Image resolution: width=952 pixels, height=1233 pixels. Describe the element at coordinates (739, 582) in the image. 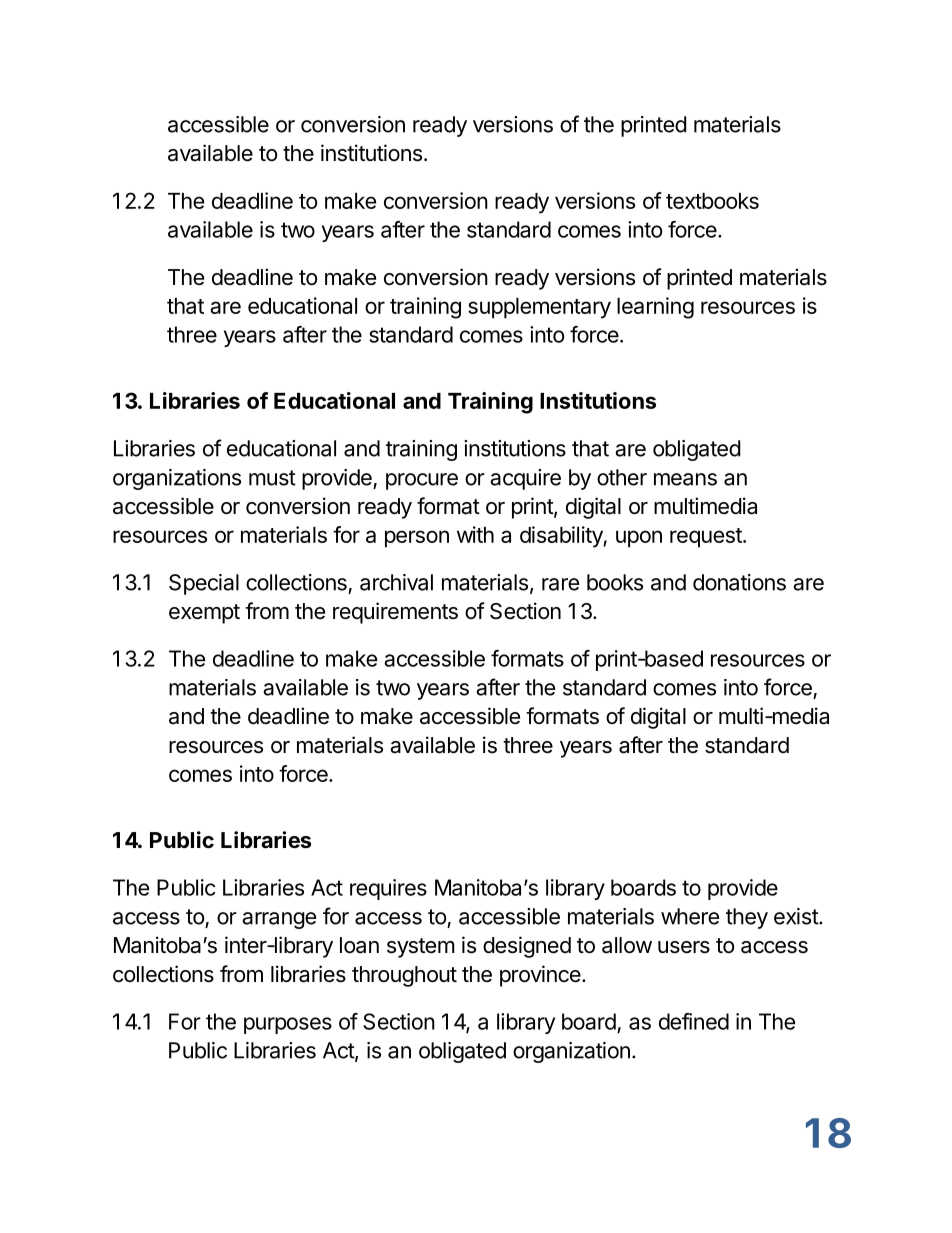

I see `donations` at that location.
